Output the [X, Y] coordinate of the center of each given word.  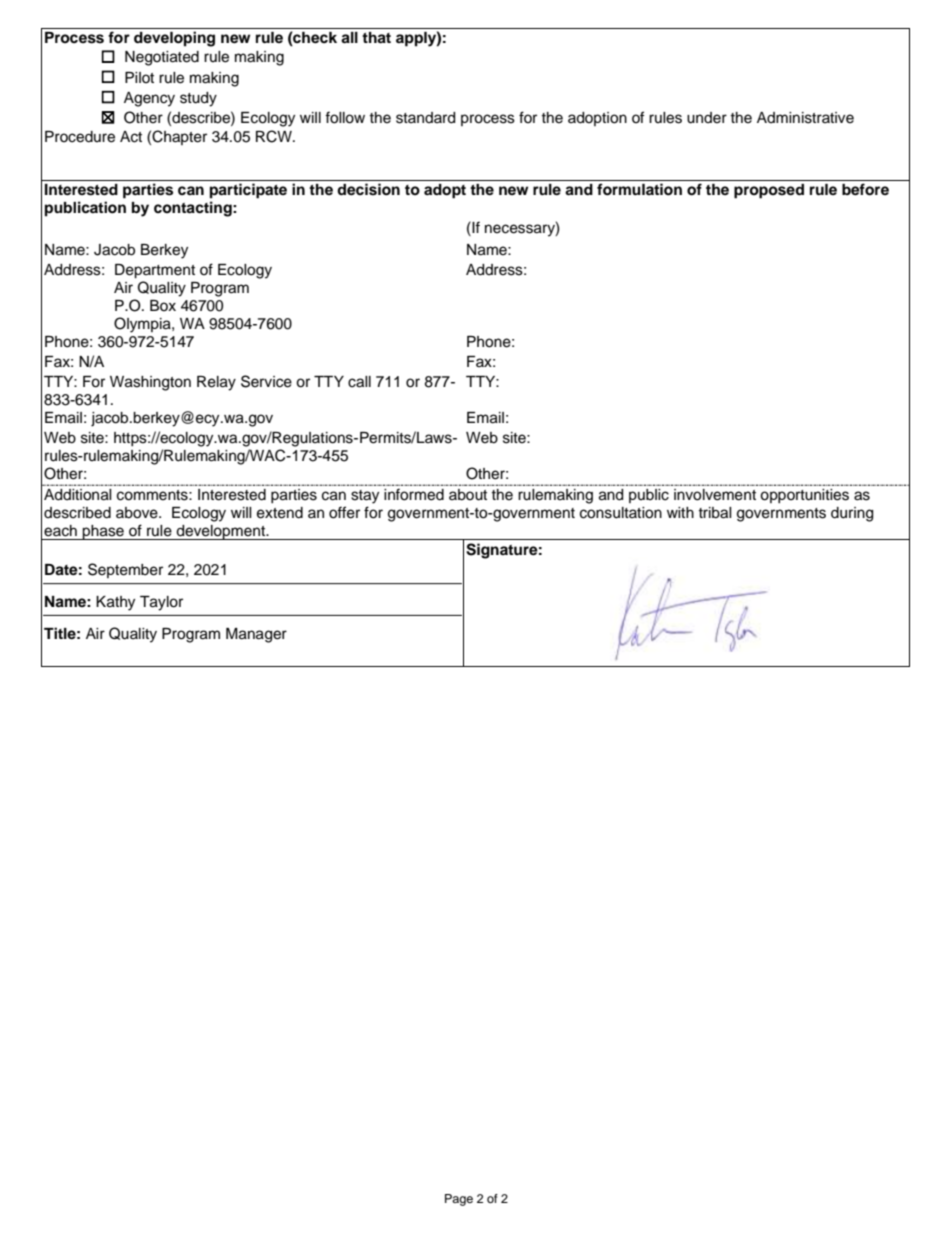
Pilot [139, 77]
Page [459, 1200]
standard [425, 118]
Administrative [805, 118]
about [468, 495]
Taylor [161, 603]
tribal [715, 513]
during [852, 514]
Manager [256, 635]
